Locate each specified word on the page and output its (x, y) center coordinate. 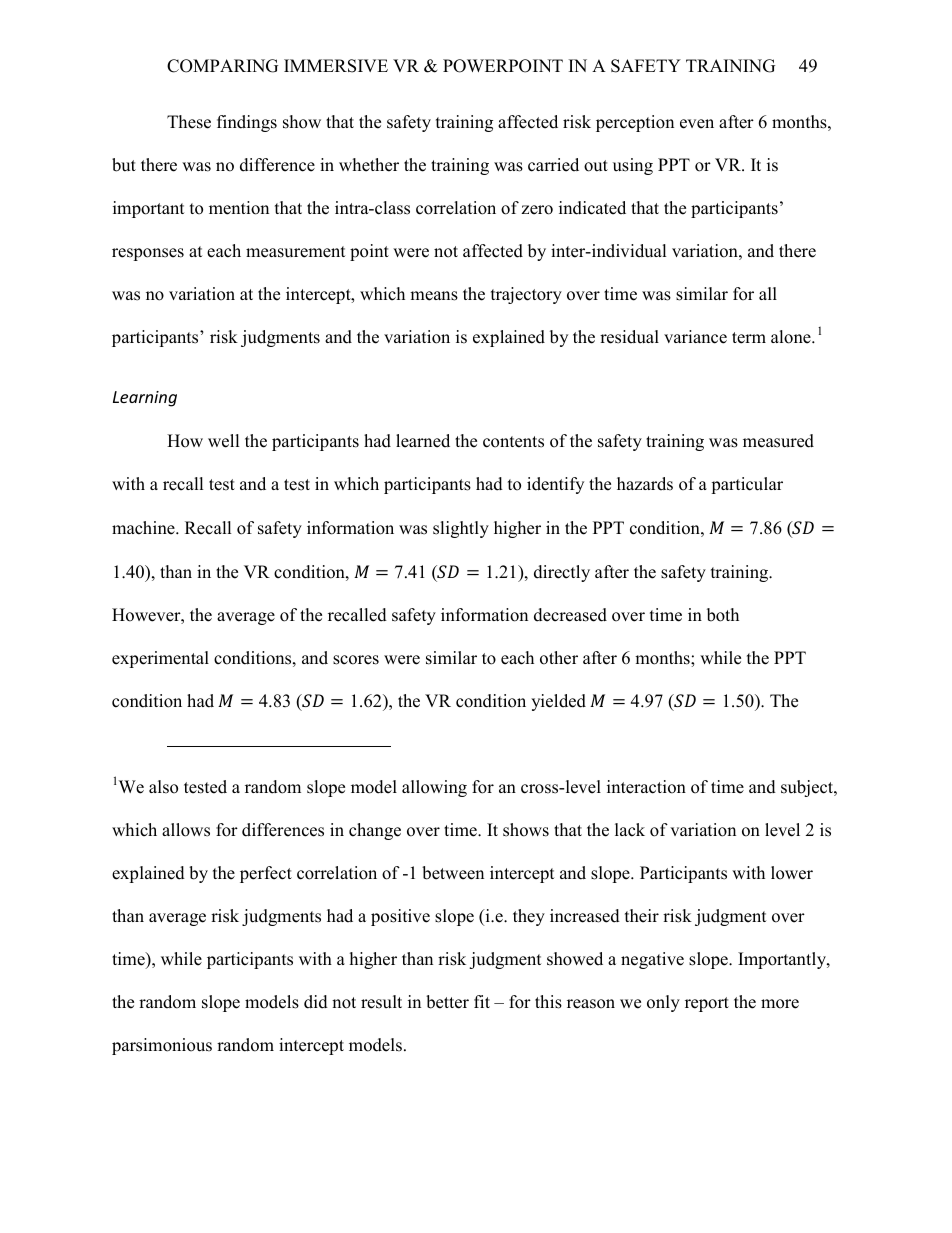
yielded (558, 702)
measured (778, 441)
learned (423, 441)
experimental (160, 659)
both (723, 615)
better (447, 1002)
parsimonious (162, 1046)
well (224, 441)
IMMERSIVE (336, 66)
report (707, 1004)
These (189, 122)
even (697, 124)
